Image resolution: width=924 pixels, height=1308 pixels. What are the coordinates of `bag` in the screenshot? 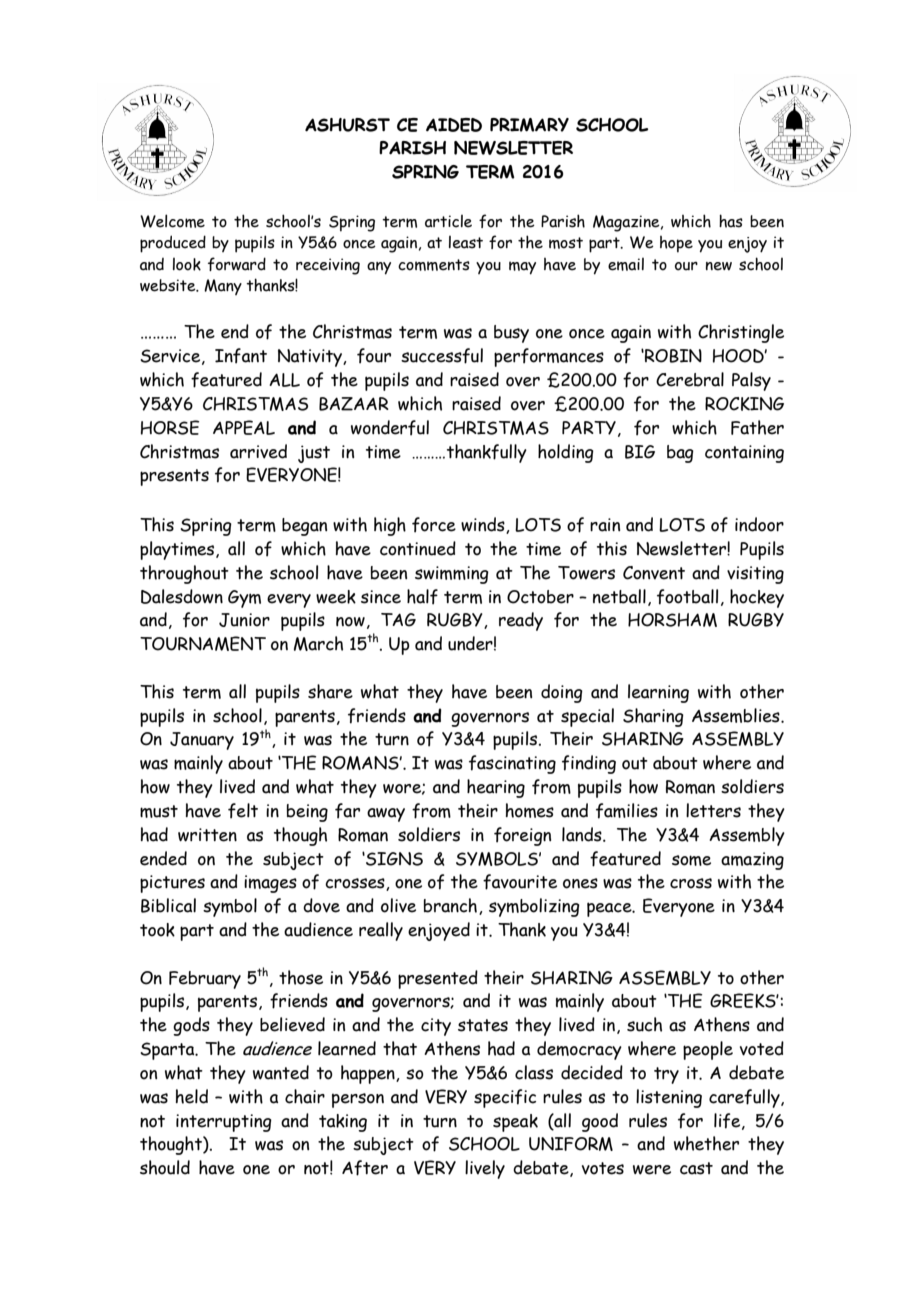 It's located at (680, 454).
